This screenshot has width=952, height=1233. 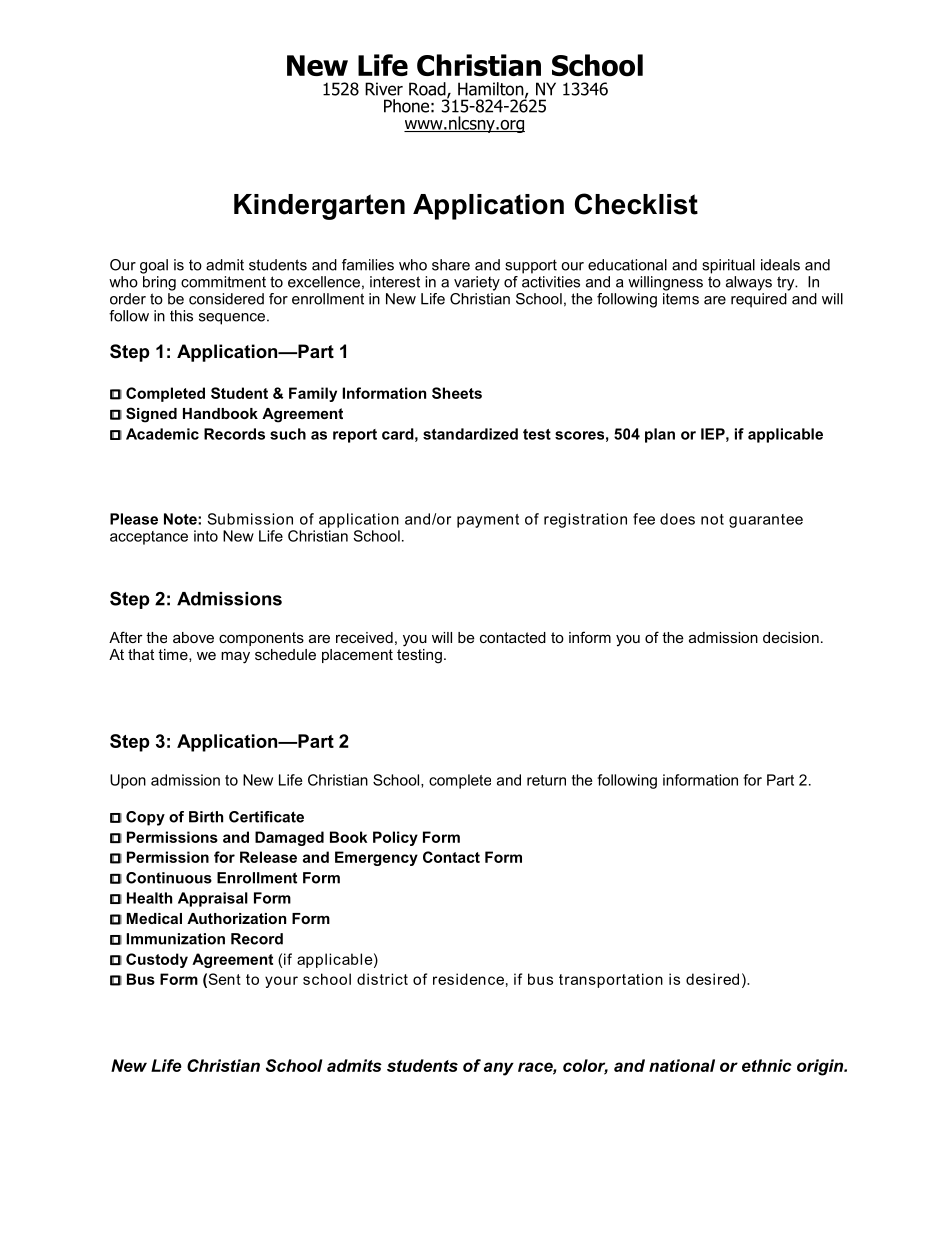 What do you see at coordinates (319, 207) in the screenshot?
I see `Kindergarten` at bounding box center [319, 207].
